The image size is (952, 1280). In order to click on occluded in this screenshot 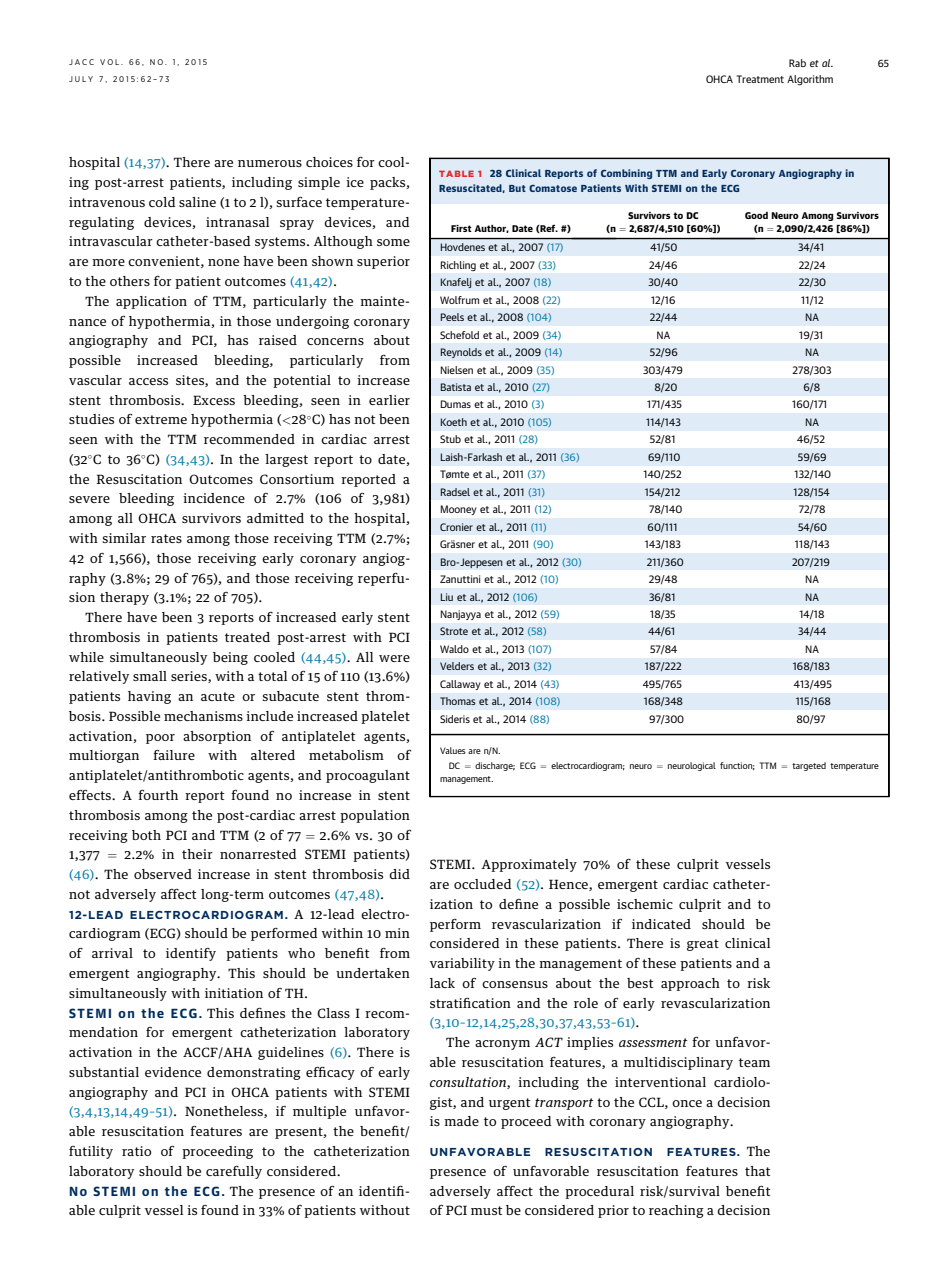, I will do `click(482, 884)`.
